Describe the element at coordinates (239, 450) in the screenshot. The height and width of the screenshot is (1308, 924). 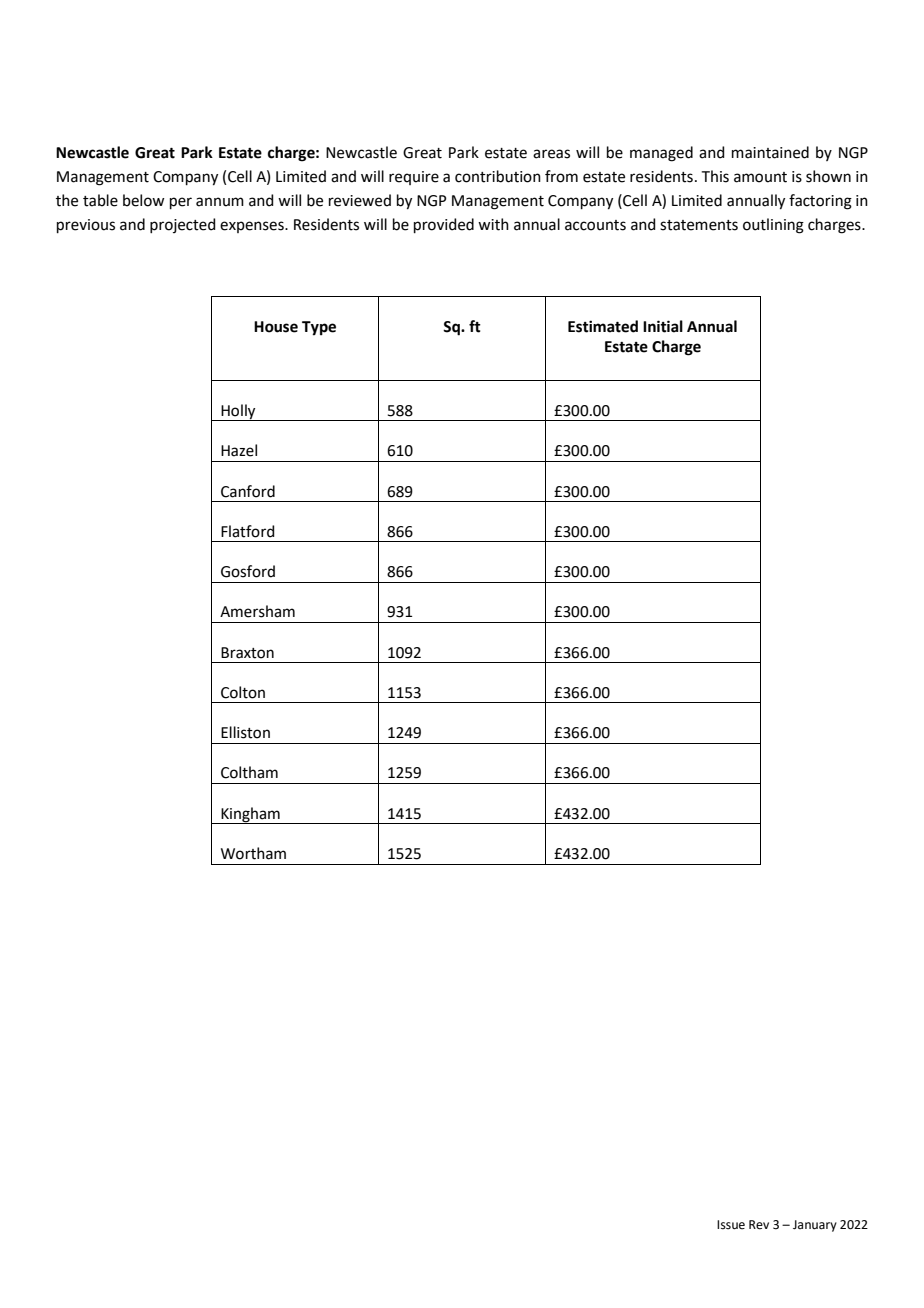
I see `Hazel` at that location.
